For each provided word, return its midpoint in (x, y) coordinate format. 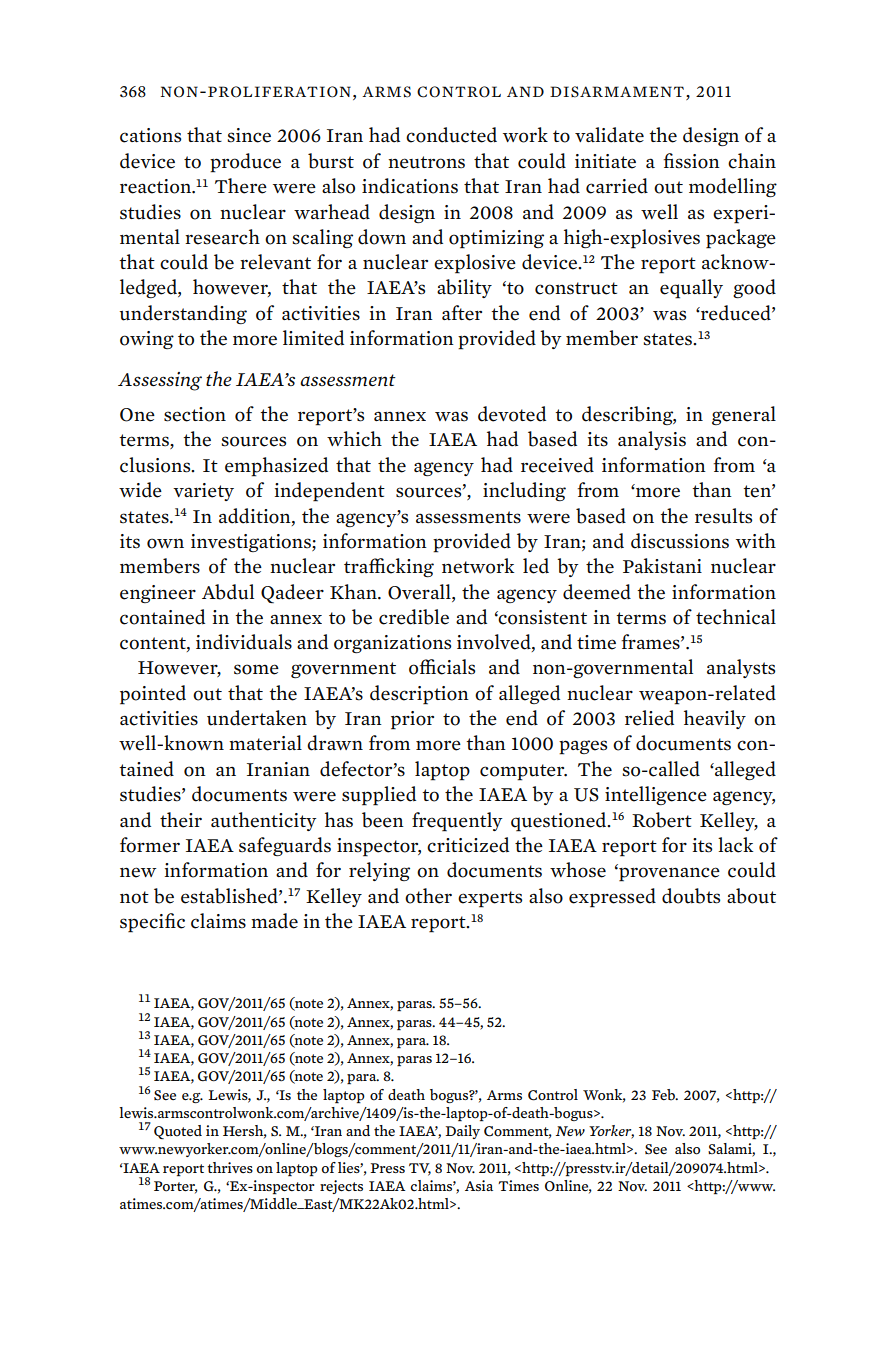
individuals (244, 642)
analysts (741, 668)
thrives (230, 1167)
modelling (733, 187)
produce (245, 163)
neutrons (426, 162)
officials (442, 667)
